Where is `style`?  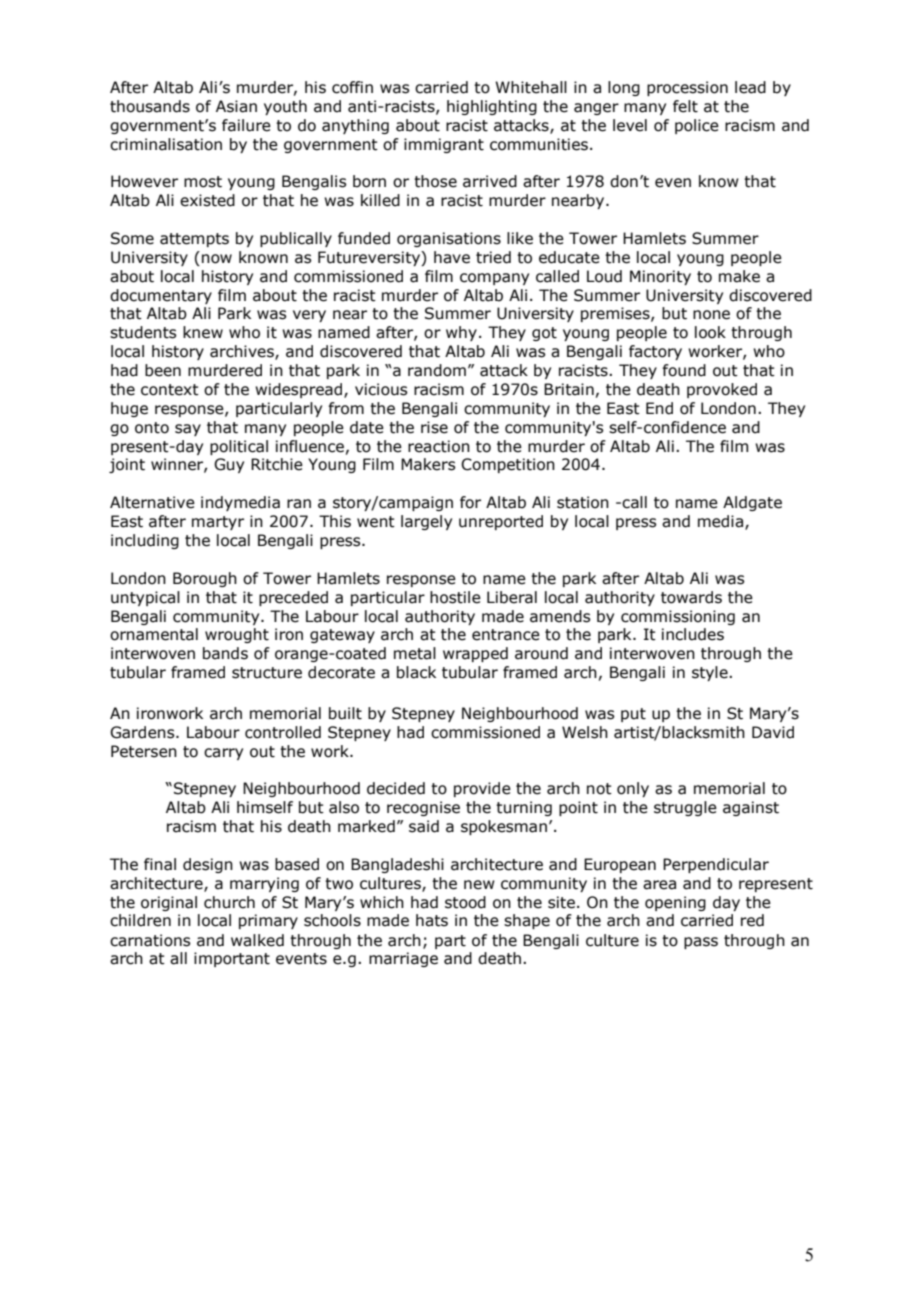
style is located at coordinates (711, 673).
